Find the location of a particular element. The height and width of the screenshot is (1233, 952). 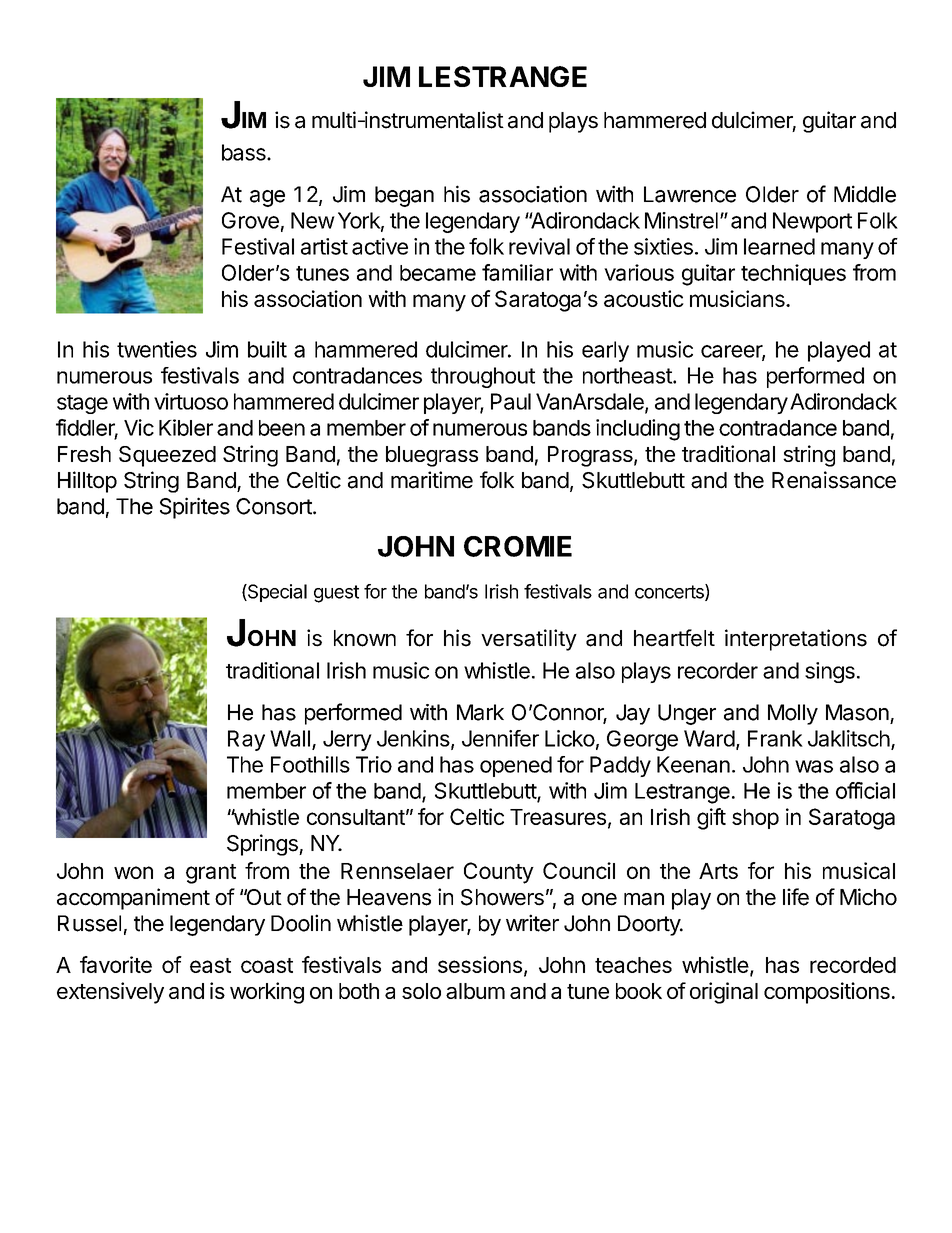

original is located at coordinates (724, 993).
